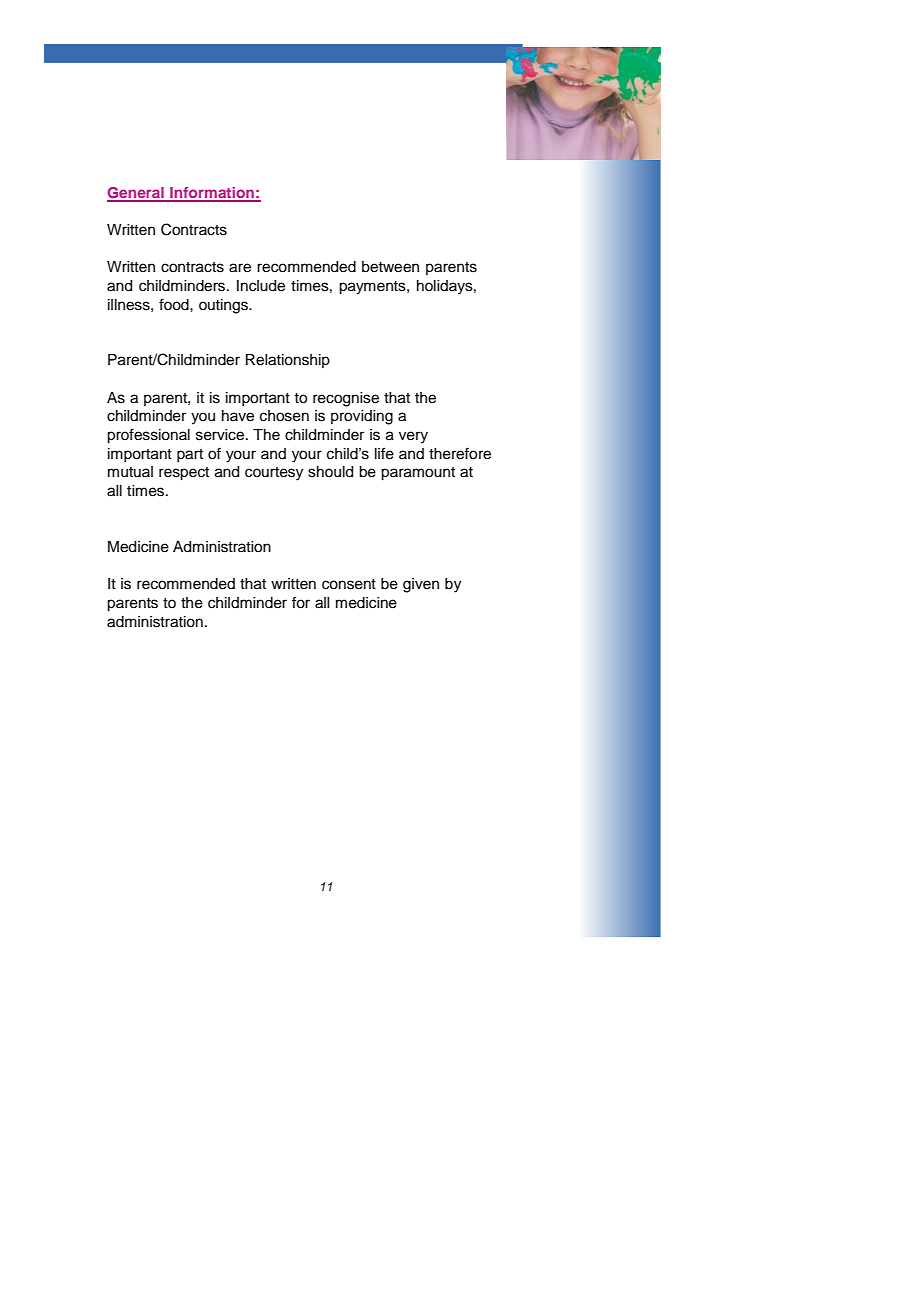 The height and width of the screenshot is (1309, 924). Describe the element at coordinates (261, 286) in the screenshot. I see `Include` at that location.
